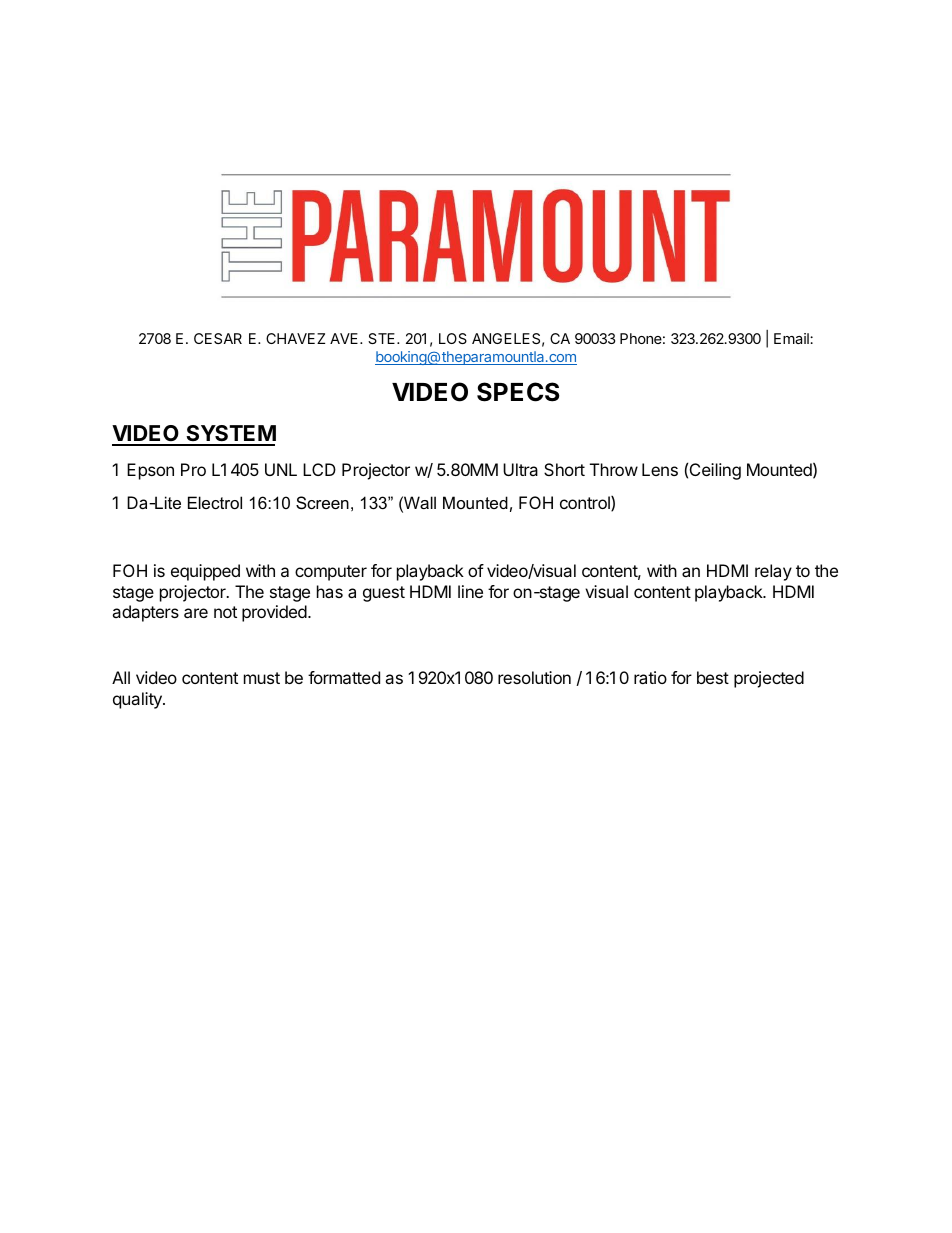 Image resolution: width=952 pixels, height=1233 pixels. What do you see at coordinates (225, 612) in the screenshot?
I see `not` at bounding box center [225, 612].
